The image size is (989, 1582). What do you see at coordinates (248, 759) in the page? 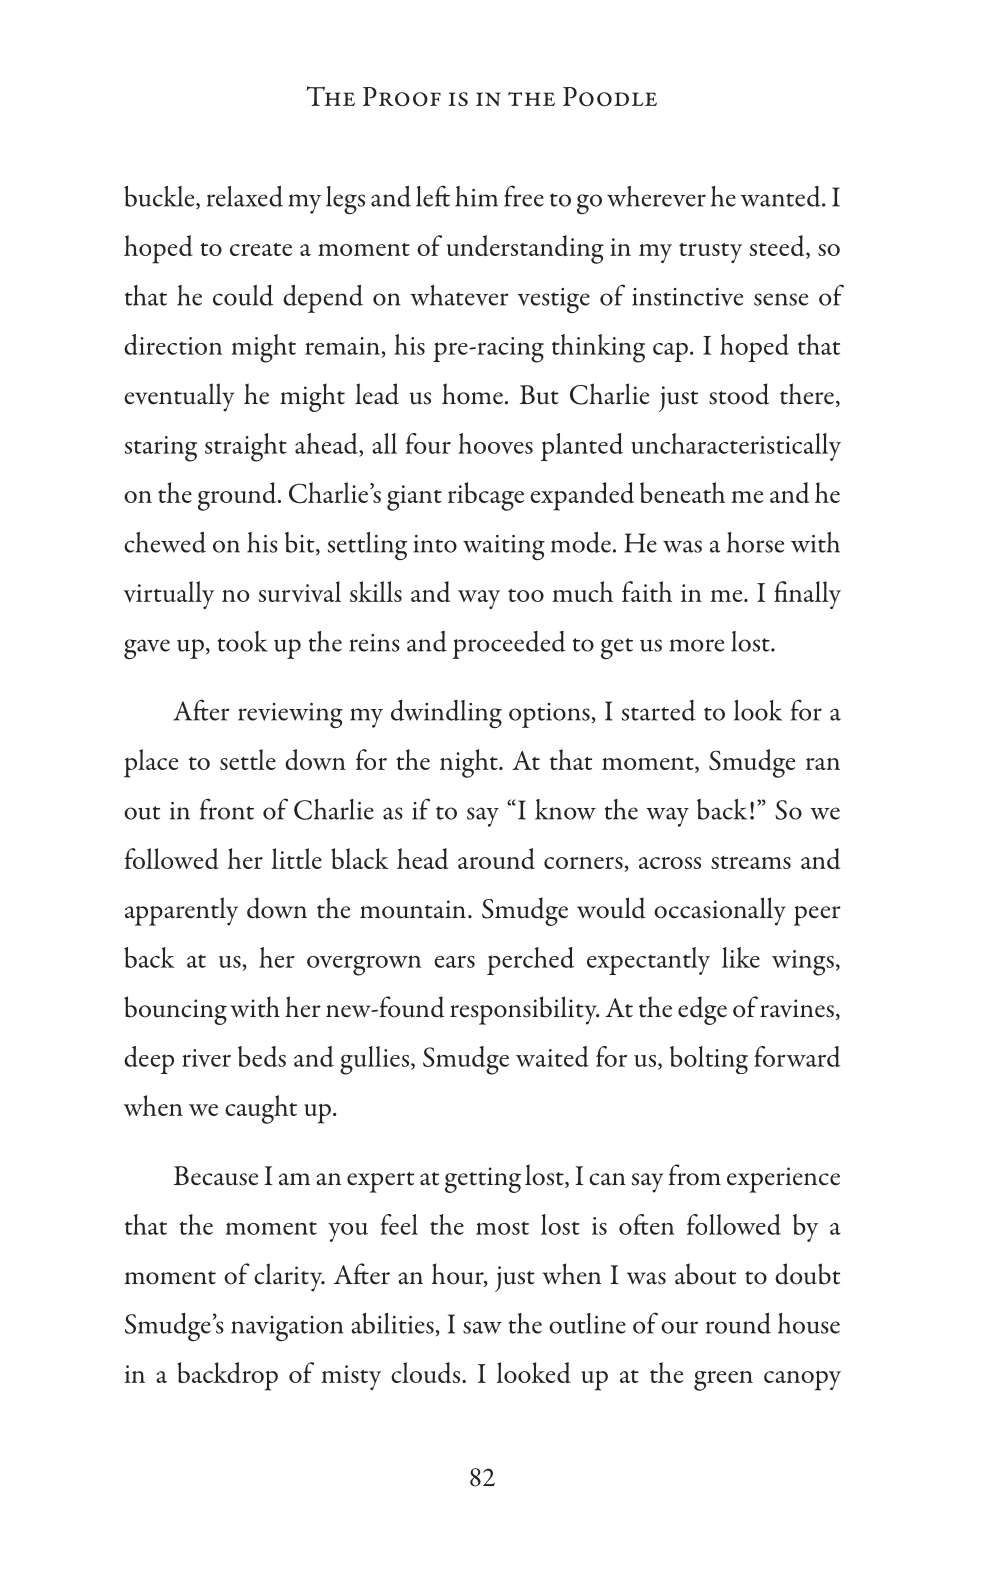
I see `settle` at bounding box center [248, 759].
